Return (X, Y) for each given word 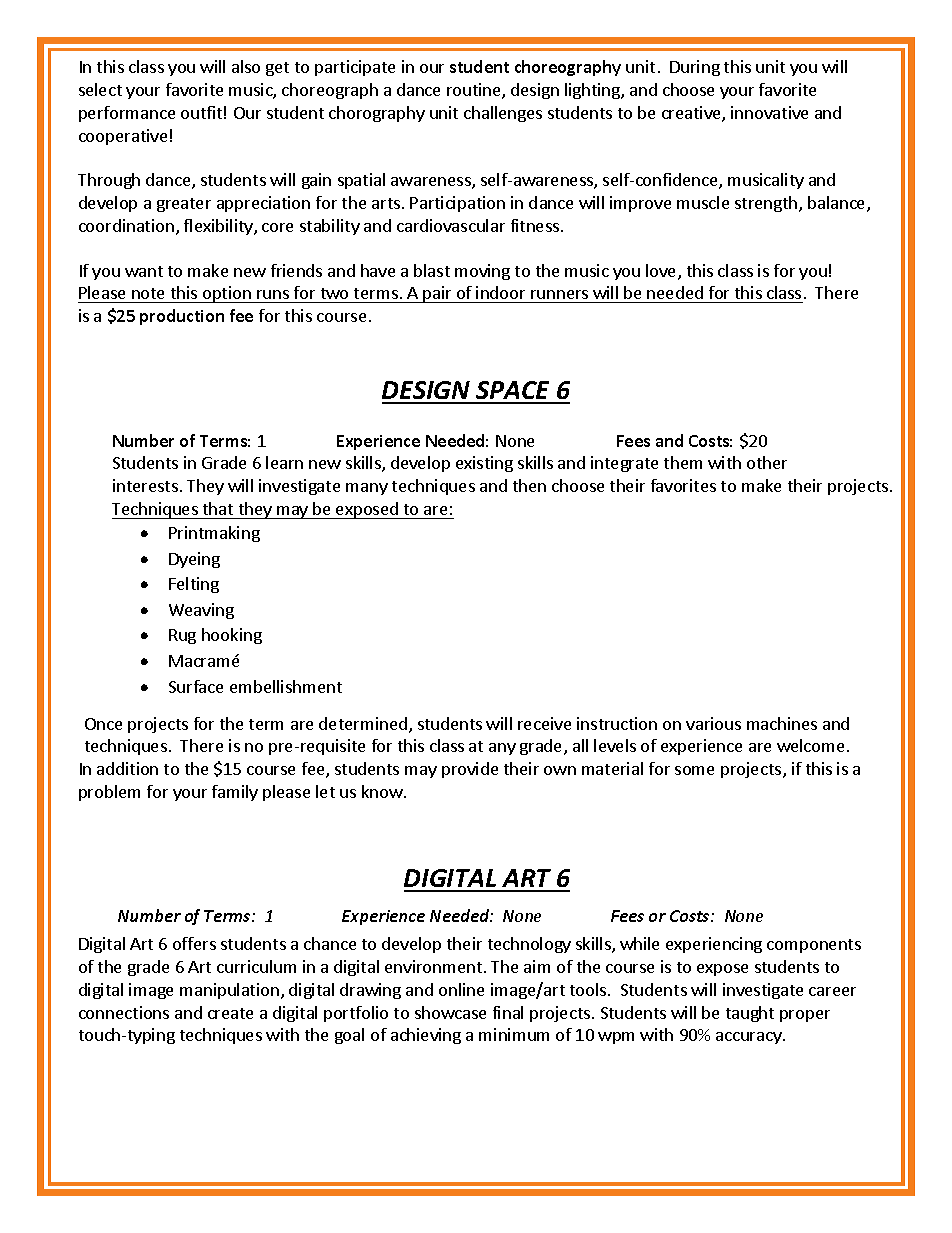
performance (127, 114)
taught (750, 1014)
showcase (450, 1012)
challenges (503, 114)
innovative (769, 112)
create (230, 1013)
